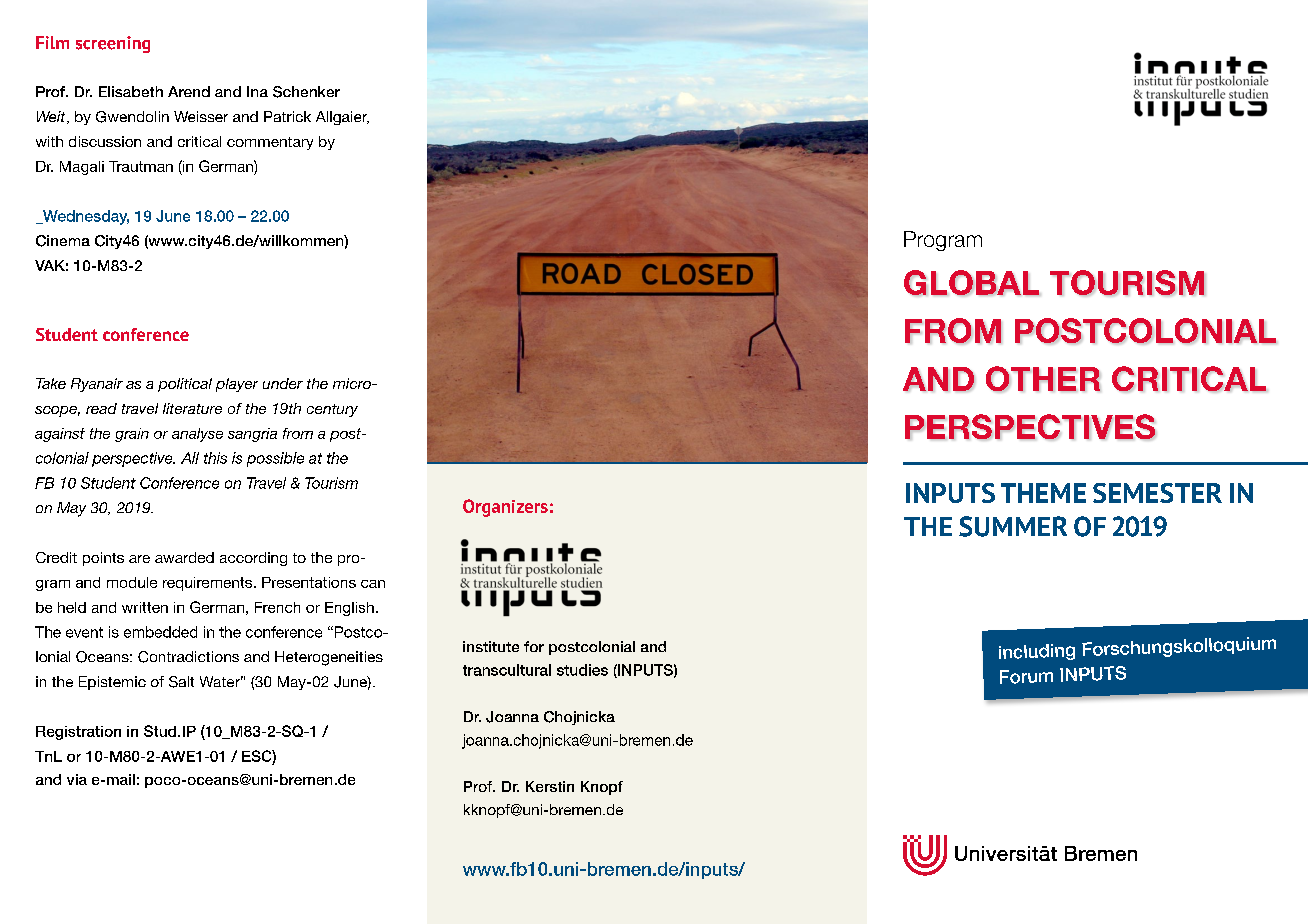  Describe the element at coordinates (77, 779) in the image. I see `via` at that location.
